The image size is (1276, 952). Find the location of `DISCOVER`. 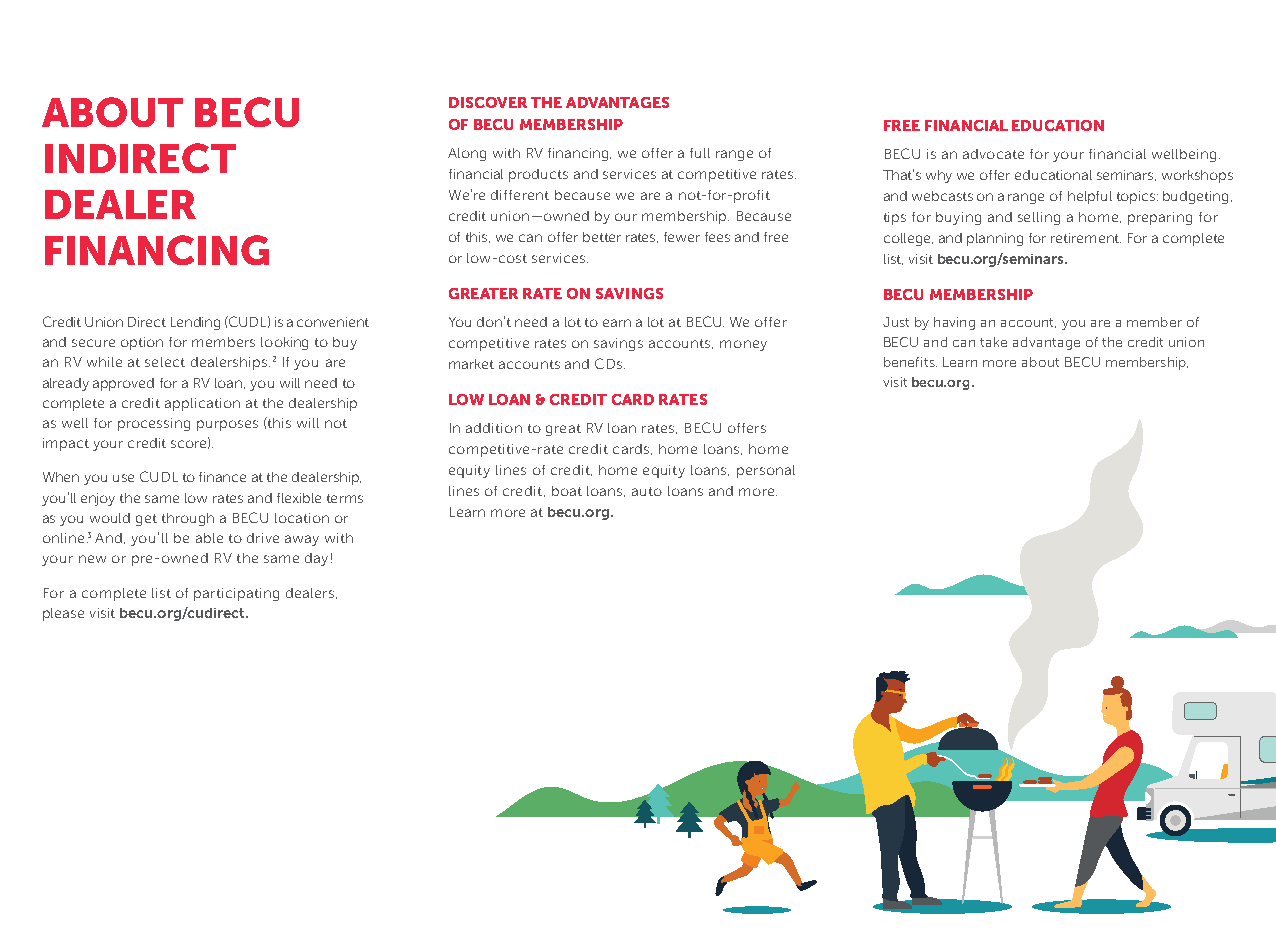

DISCOVER is located at coordinates (488, 102).
